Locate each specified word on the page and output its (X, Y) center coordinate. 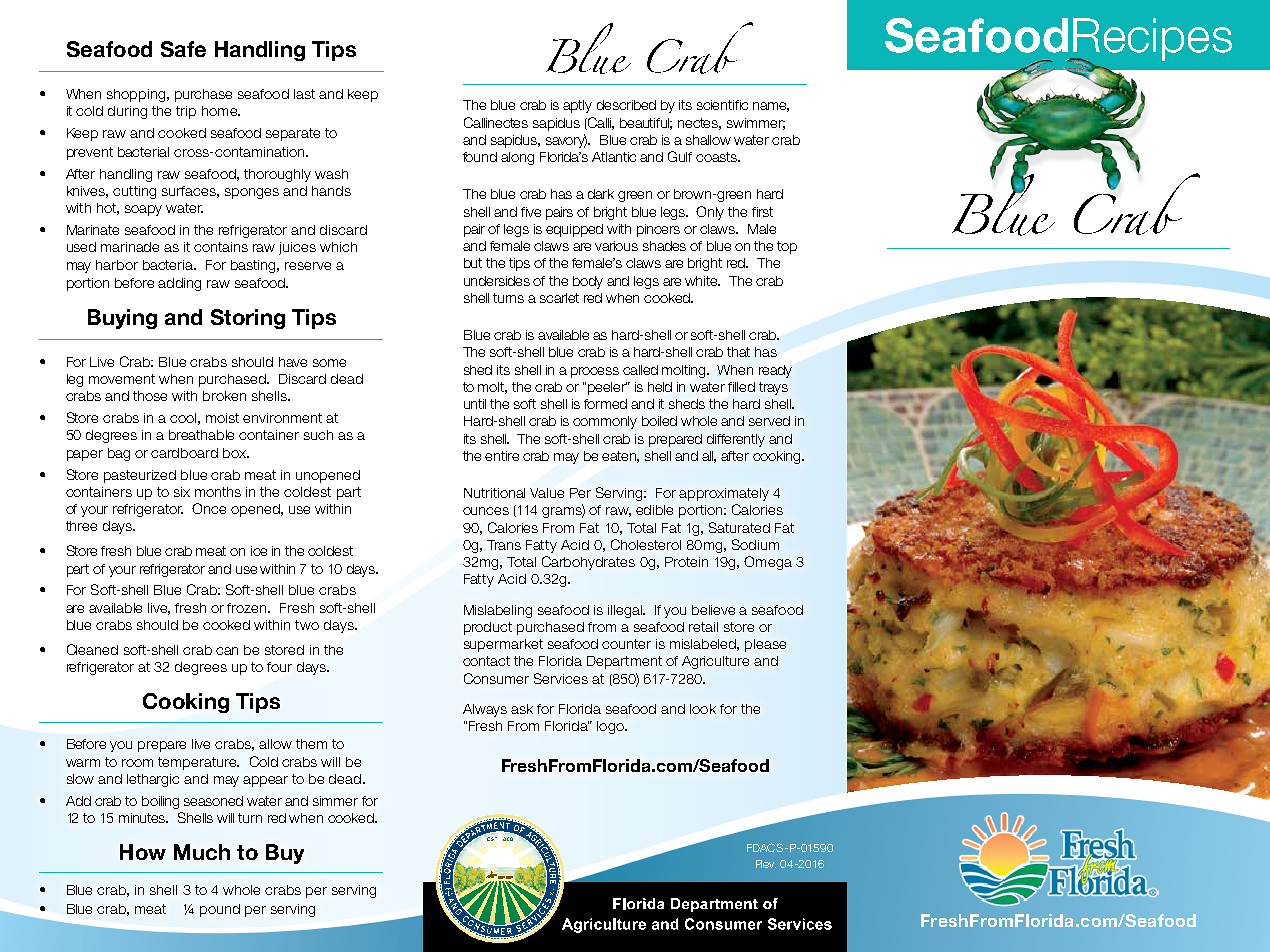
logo (611, 727)
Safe (183, 49)
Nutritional (494, 493)
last (304, 94)
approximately (724, 494)
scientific (722, 105)
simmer (335, 801)
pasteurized (140, 476)
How (143, 852)
